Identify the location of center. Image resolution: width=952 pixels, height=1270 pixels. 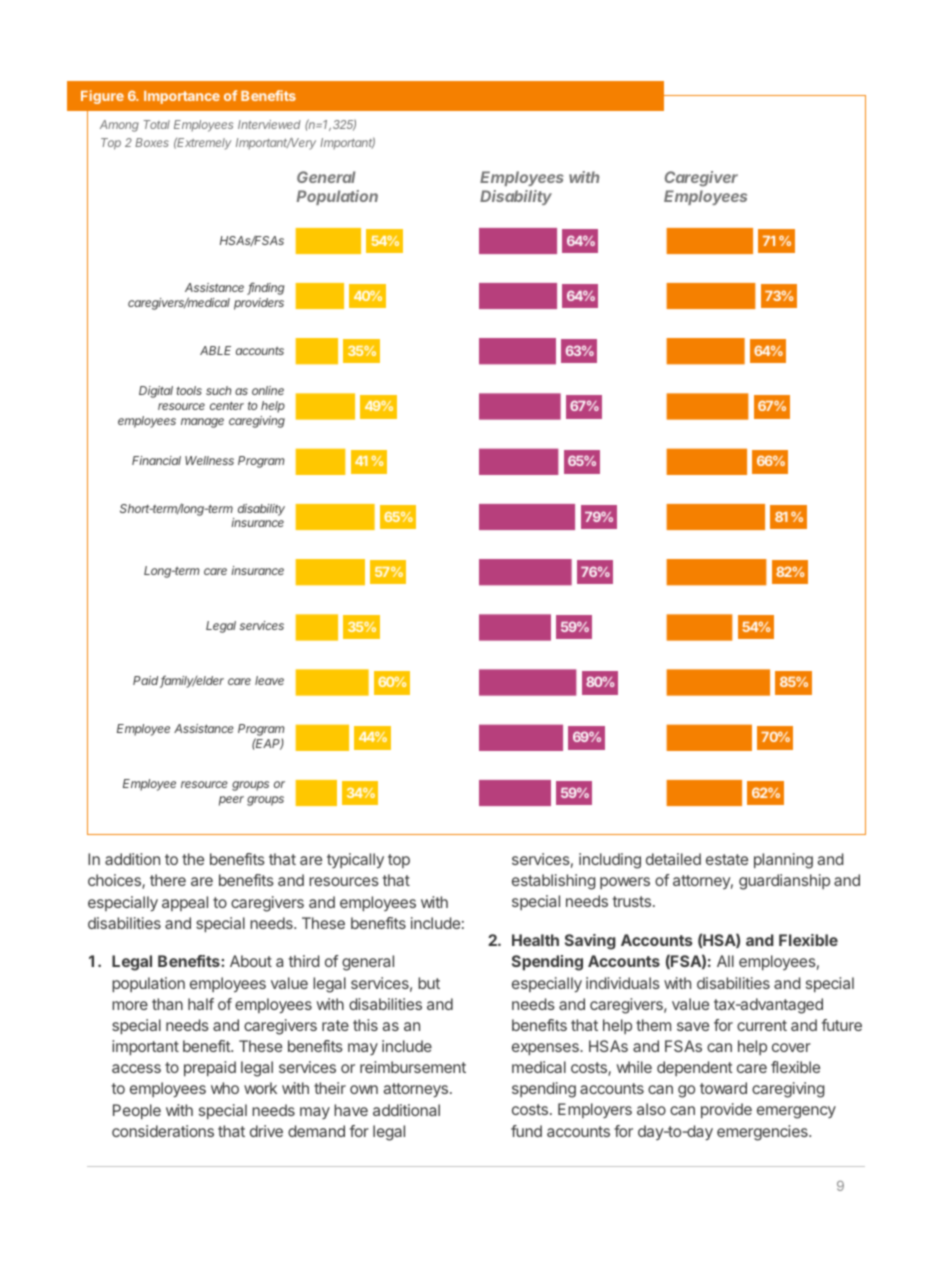
(227, 405).
